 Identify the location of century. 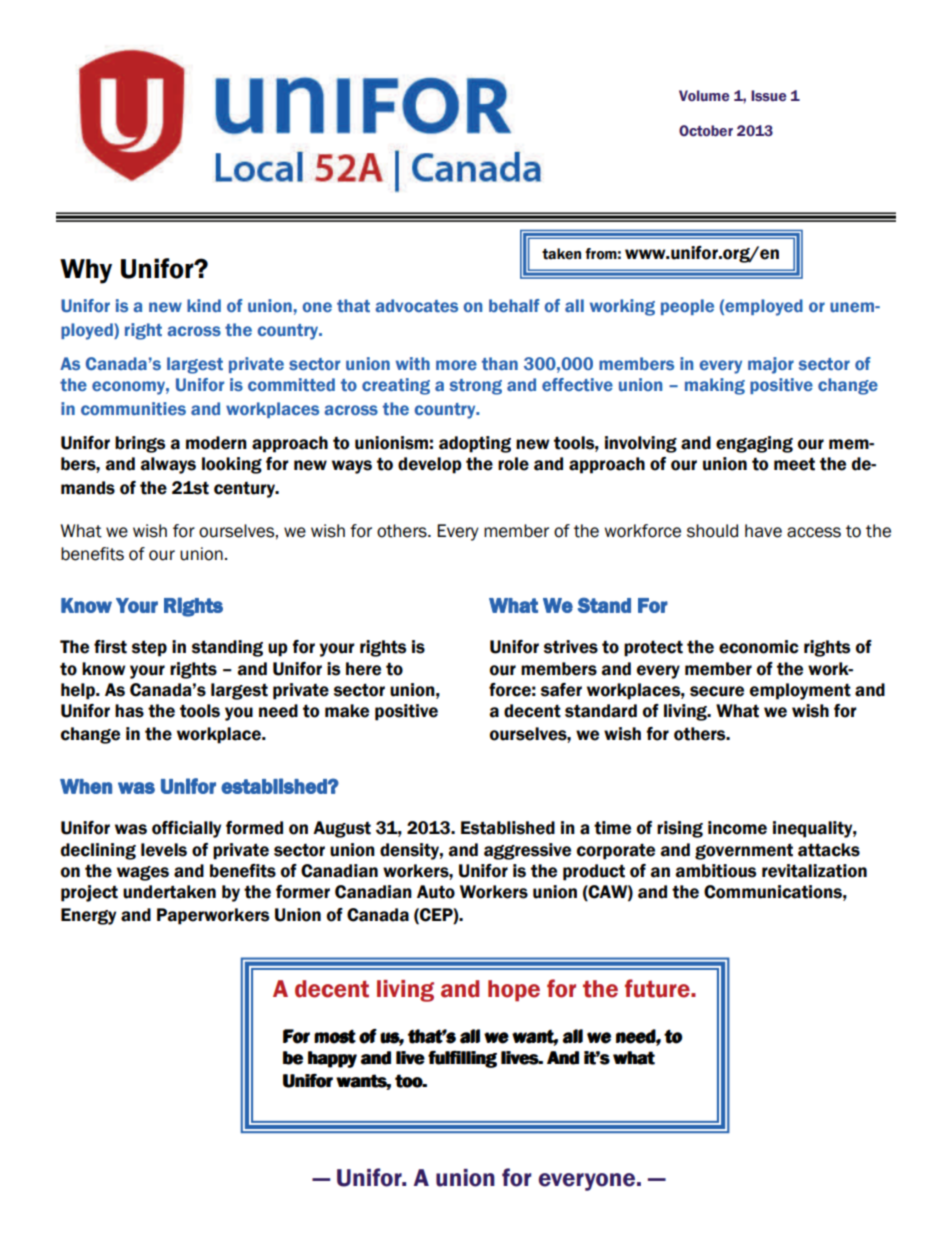
(245, 489).
